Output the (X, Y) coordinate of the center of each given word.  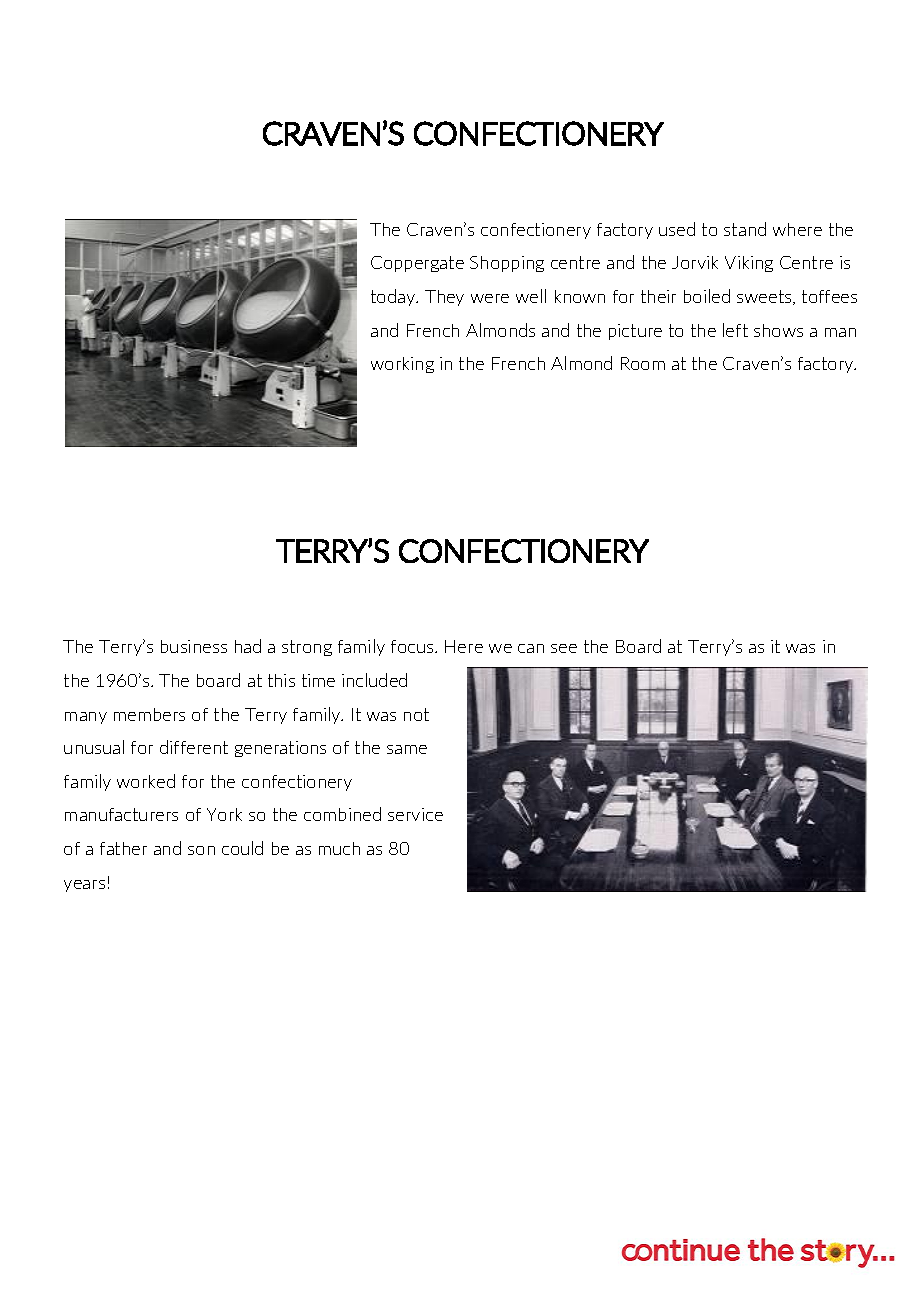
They (444, 298)
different (194, 747)
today (394, 297)
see (564, 648)
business (194, 646)
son (201, 850)
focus (413, 646)
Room (643, 363)
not (416, 714)
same (407, 749)
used (677, 229)
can (531, 648)
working (402, 365)
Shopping (507, 264)
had (248, 646)
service (415, 814)
